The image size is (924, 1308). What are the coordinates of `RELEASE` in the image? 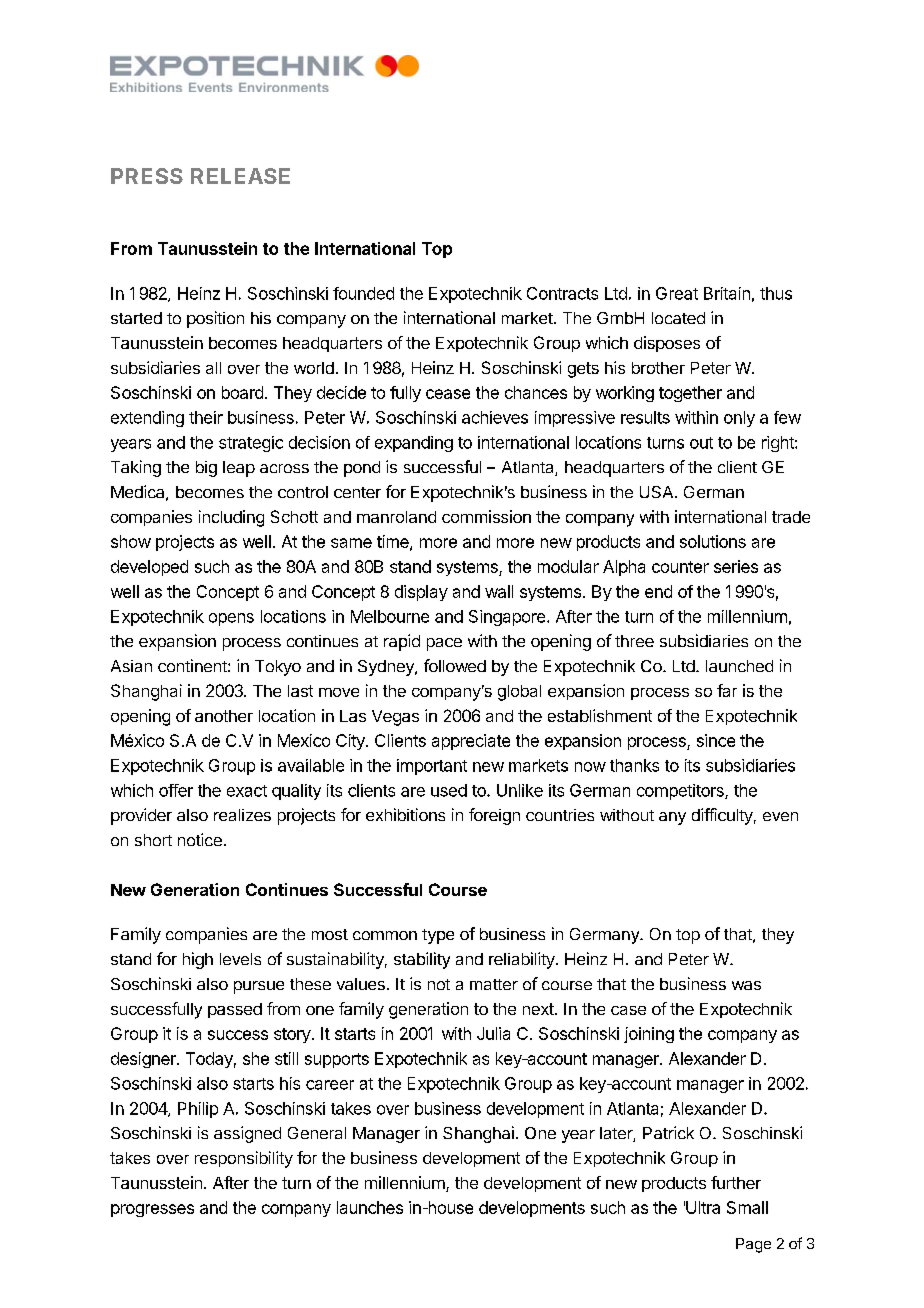 It's located at (240, 176).
